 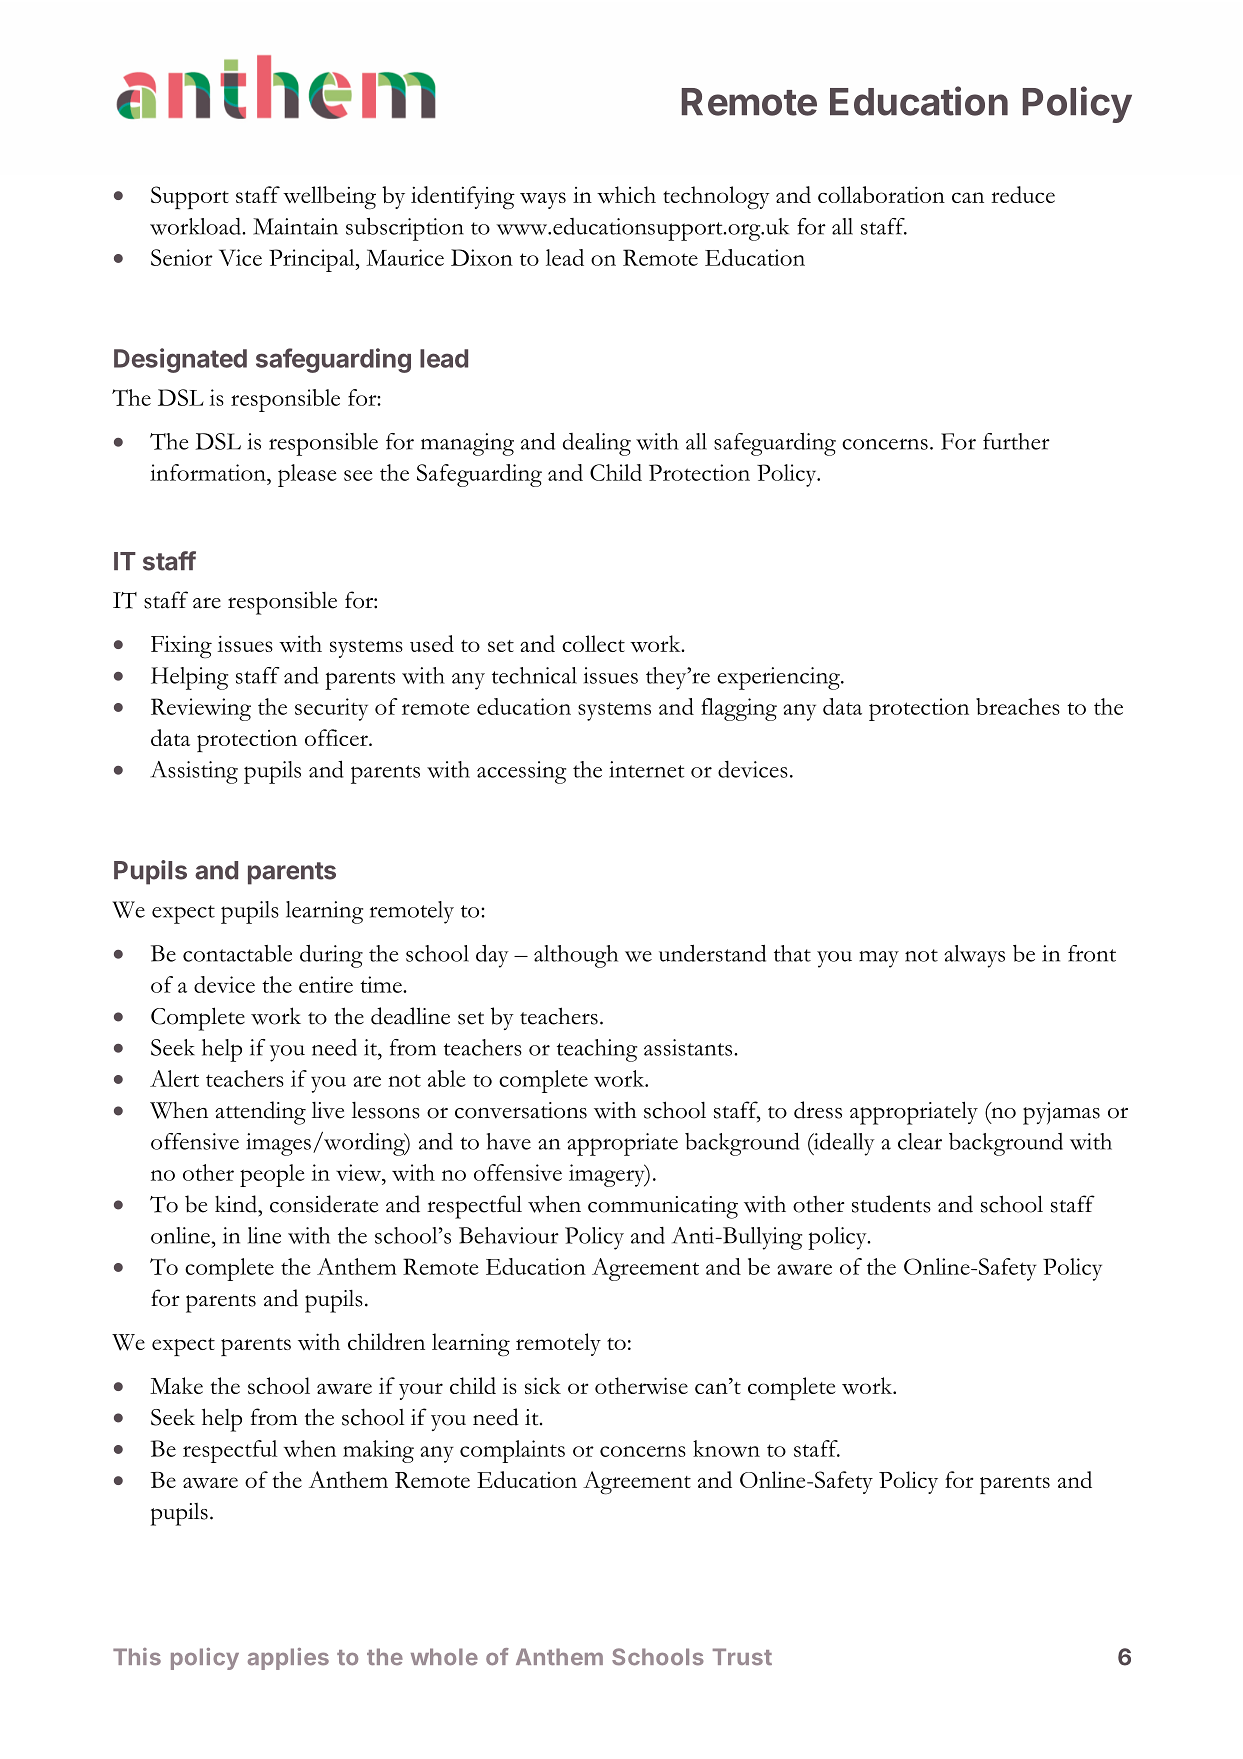 I want to click on applies, so click(x=288, y=1659).
